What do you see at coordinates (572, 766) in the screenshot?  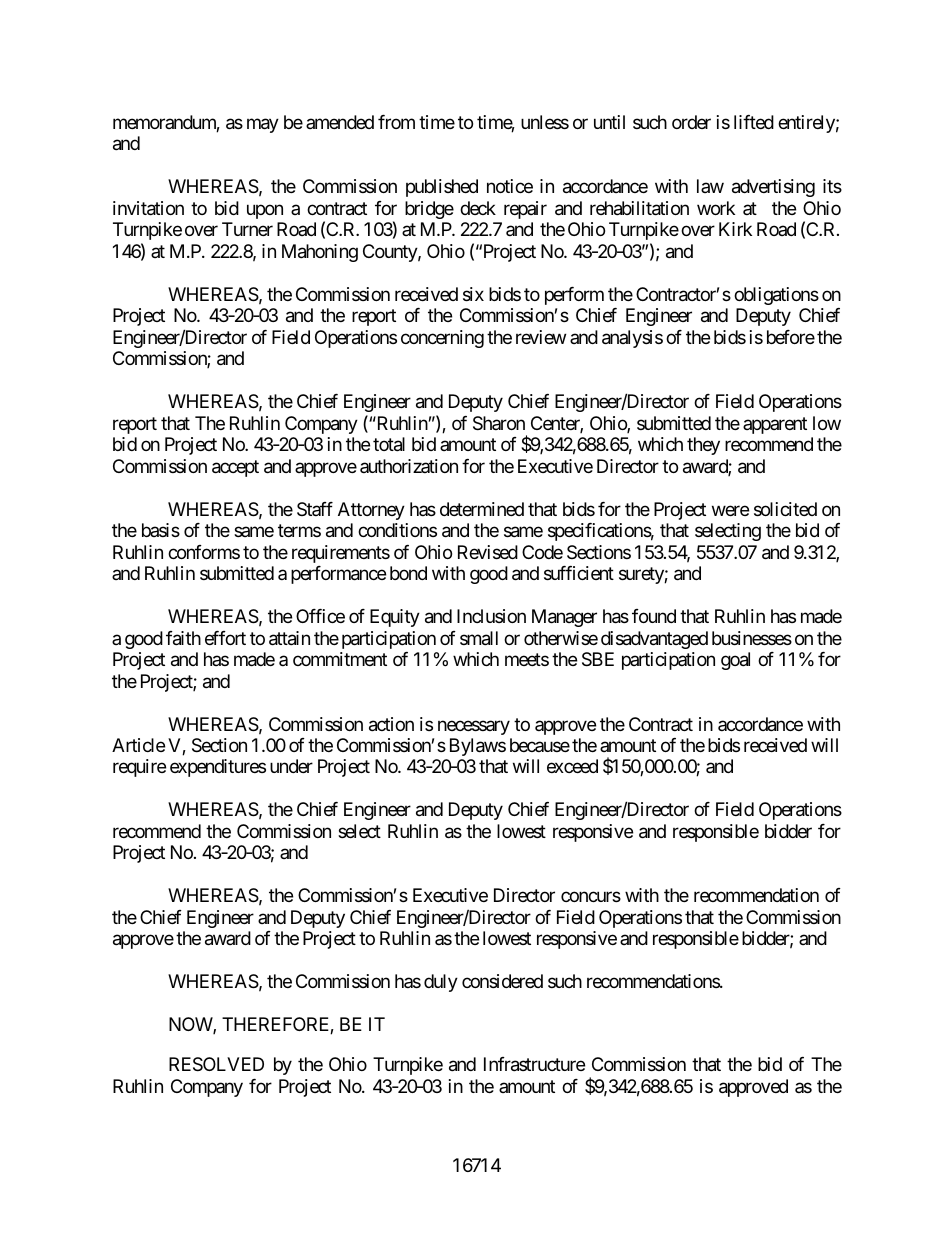 I see `exceed` at bounding box center [572, 766].
